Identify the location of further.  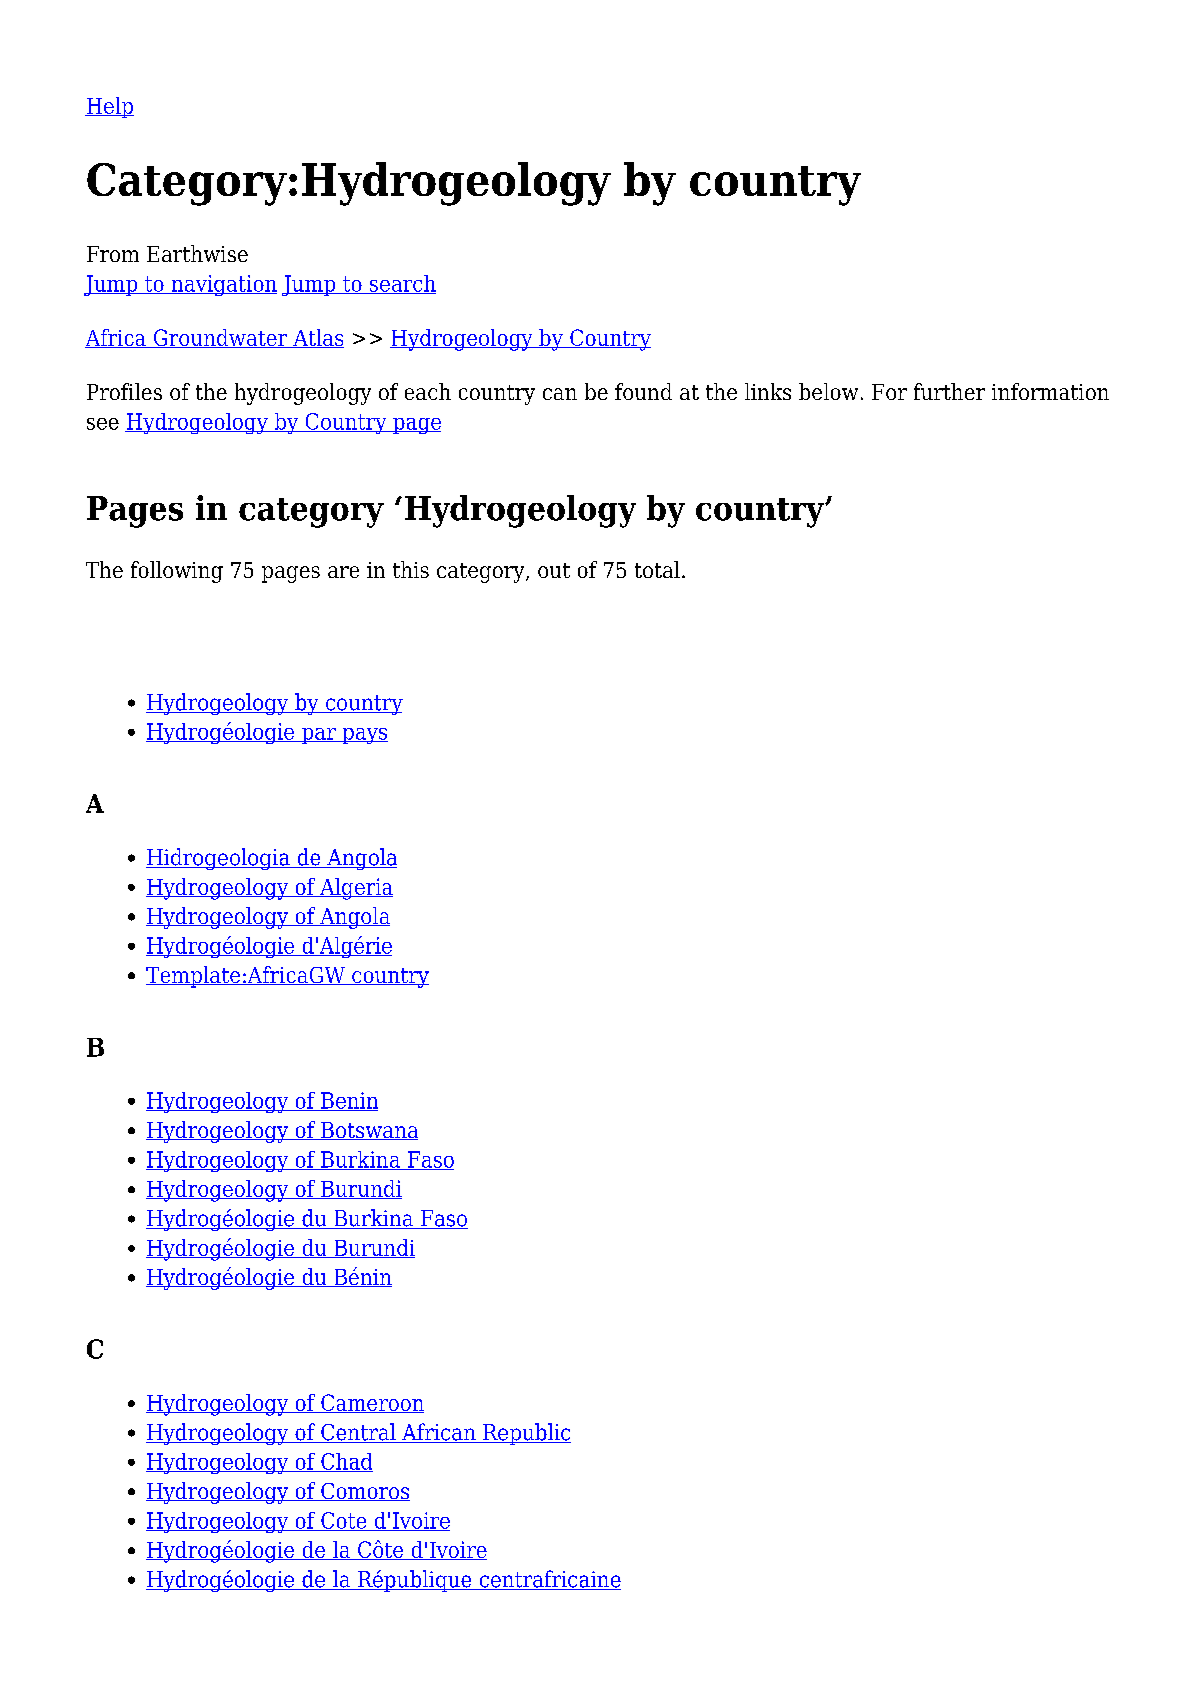
(949, 391).
